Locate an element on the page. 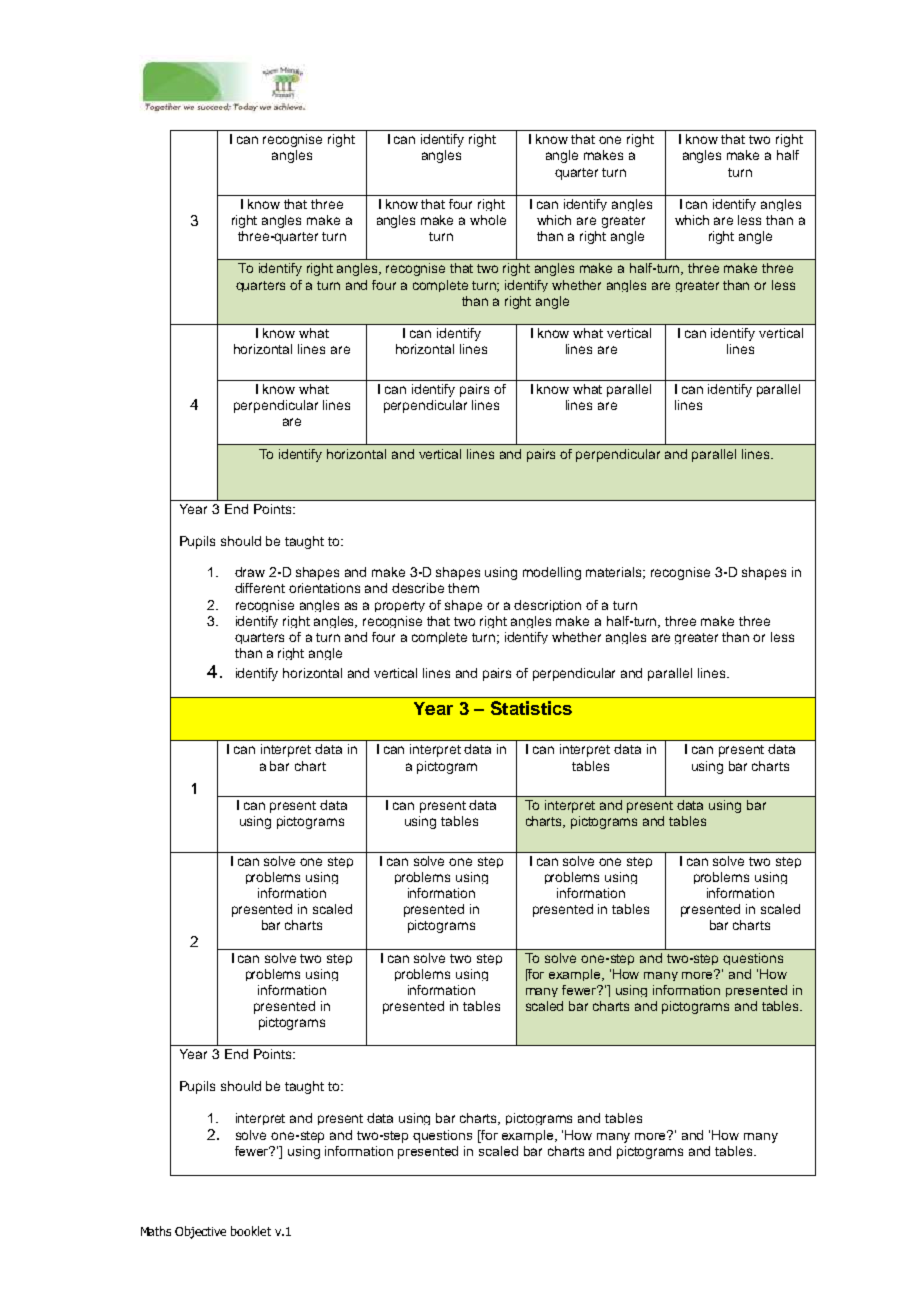 The width and height of the document is (924, 1309). property is located at coordinates (400, 606).
